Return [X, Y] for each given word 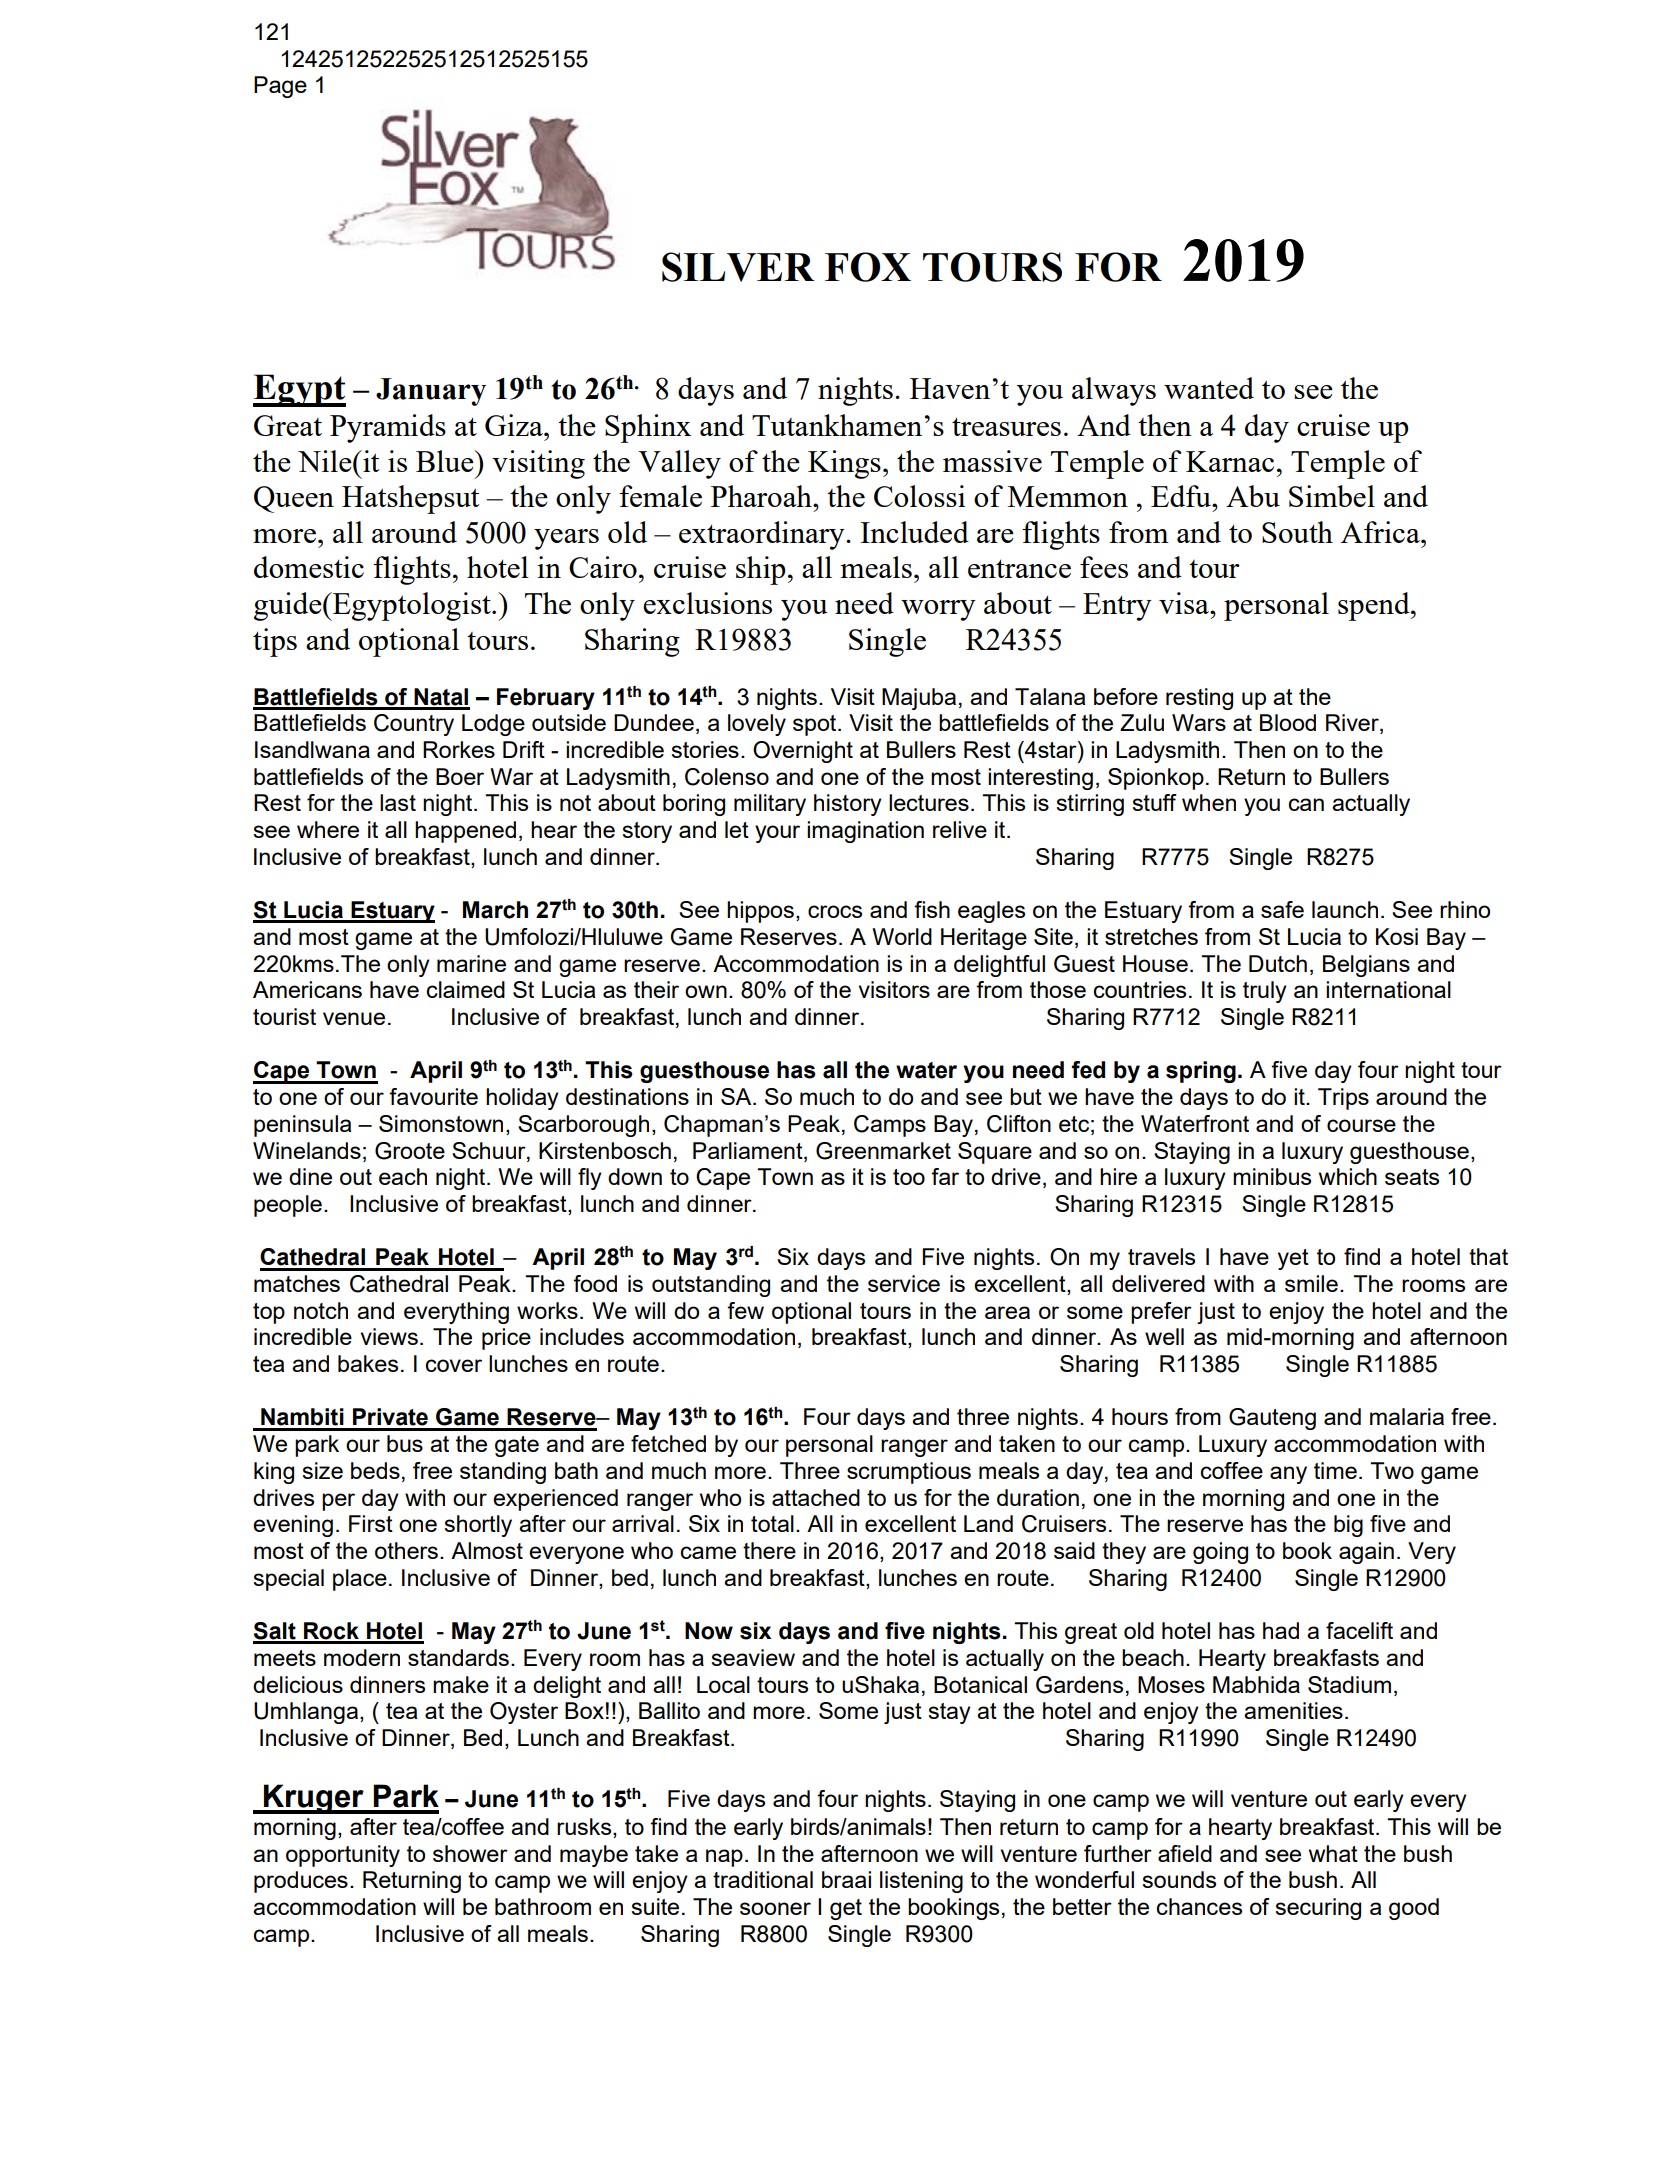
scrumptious [909, 1473]
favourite [433, 1096]
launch [1345, 909]
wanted [1209, 388]
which [1348, 1176]
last [398, 802]
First [371, 1523]
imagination [865, 832]
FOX [868, 267]
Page [280, 87]
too [909, 1177]
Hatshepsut [411, 499]
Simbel [1332, 496]
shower [470, 1853]
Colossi [919, 496]
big [1348, 1526]
